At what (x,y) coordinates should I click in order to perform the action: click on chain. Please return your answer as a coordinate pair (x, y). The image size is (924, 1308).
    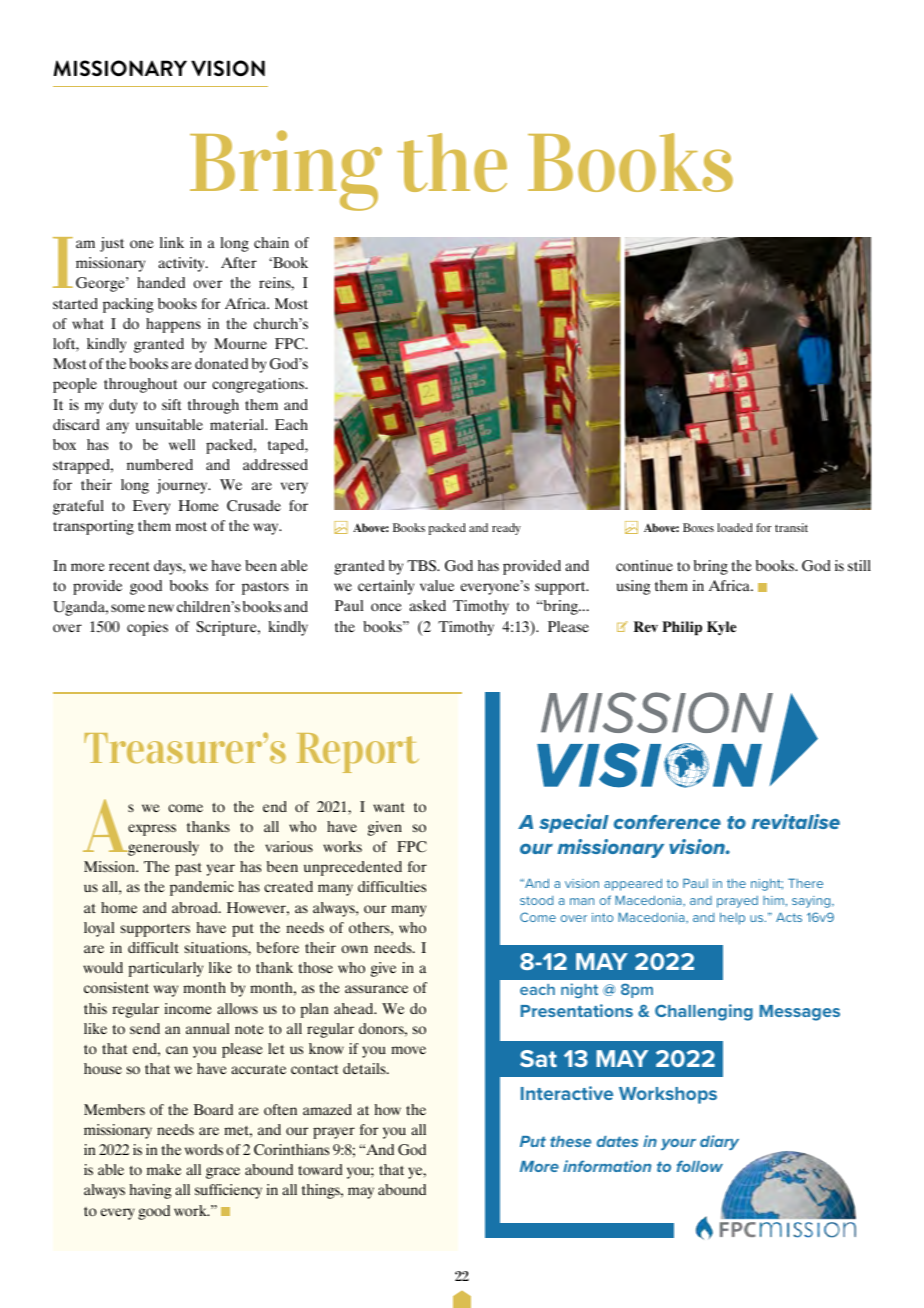
    Looking at the image, I should click on (271, 242).
